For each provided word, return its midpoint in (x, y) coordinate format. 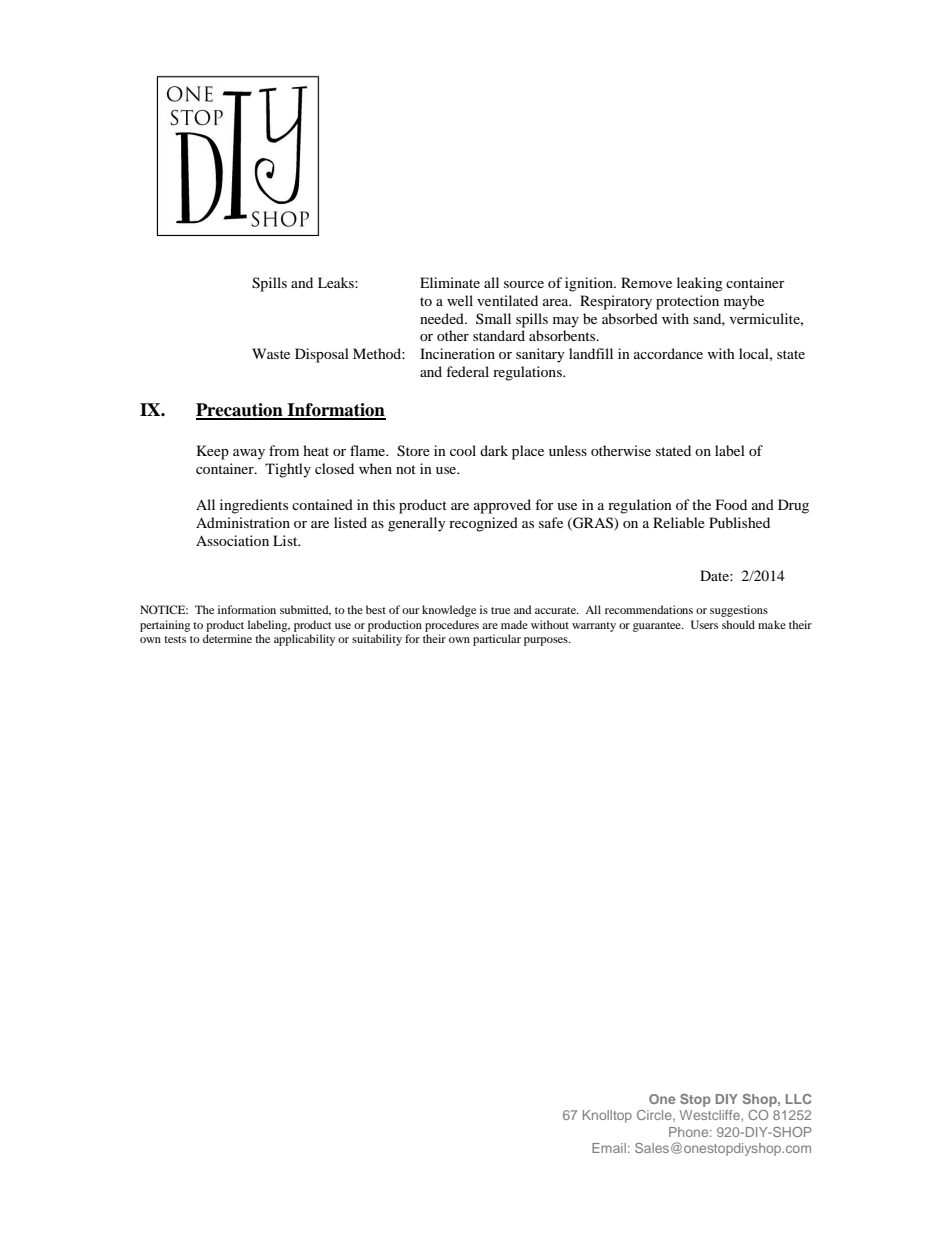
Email (609, 1148)
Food (731, 504)
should (738, 624)
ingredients (254, 506)
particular (497, 640)
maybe (744, 302)
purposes (547, 641)
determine (227, 638)
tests (175, 639)
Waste (271, 353)
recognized (483, 524)
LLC (799, 1099)
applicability (304, 640)
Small (493, 318)
